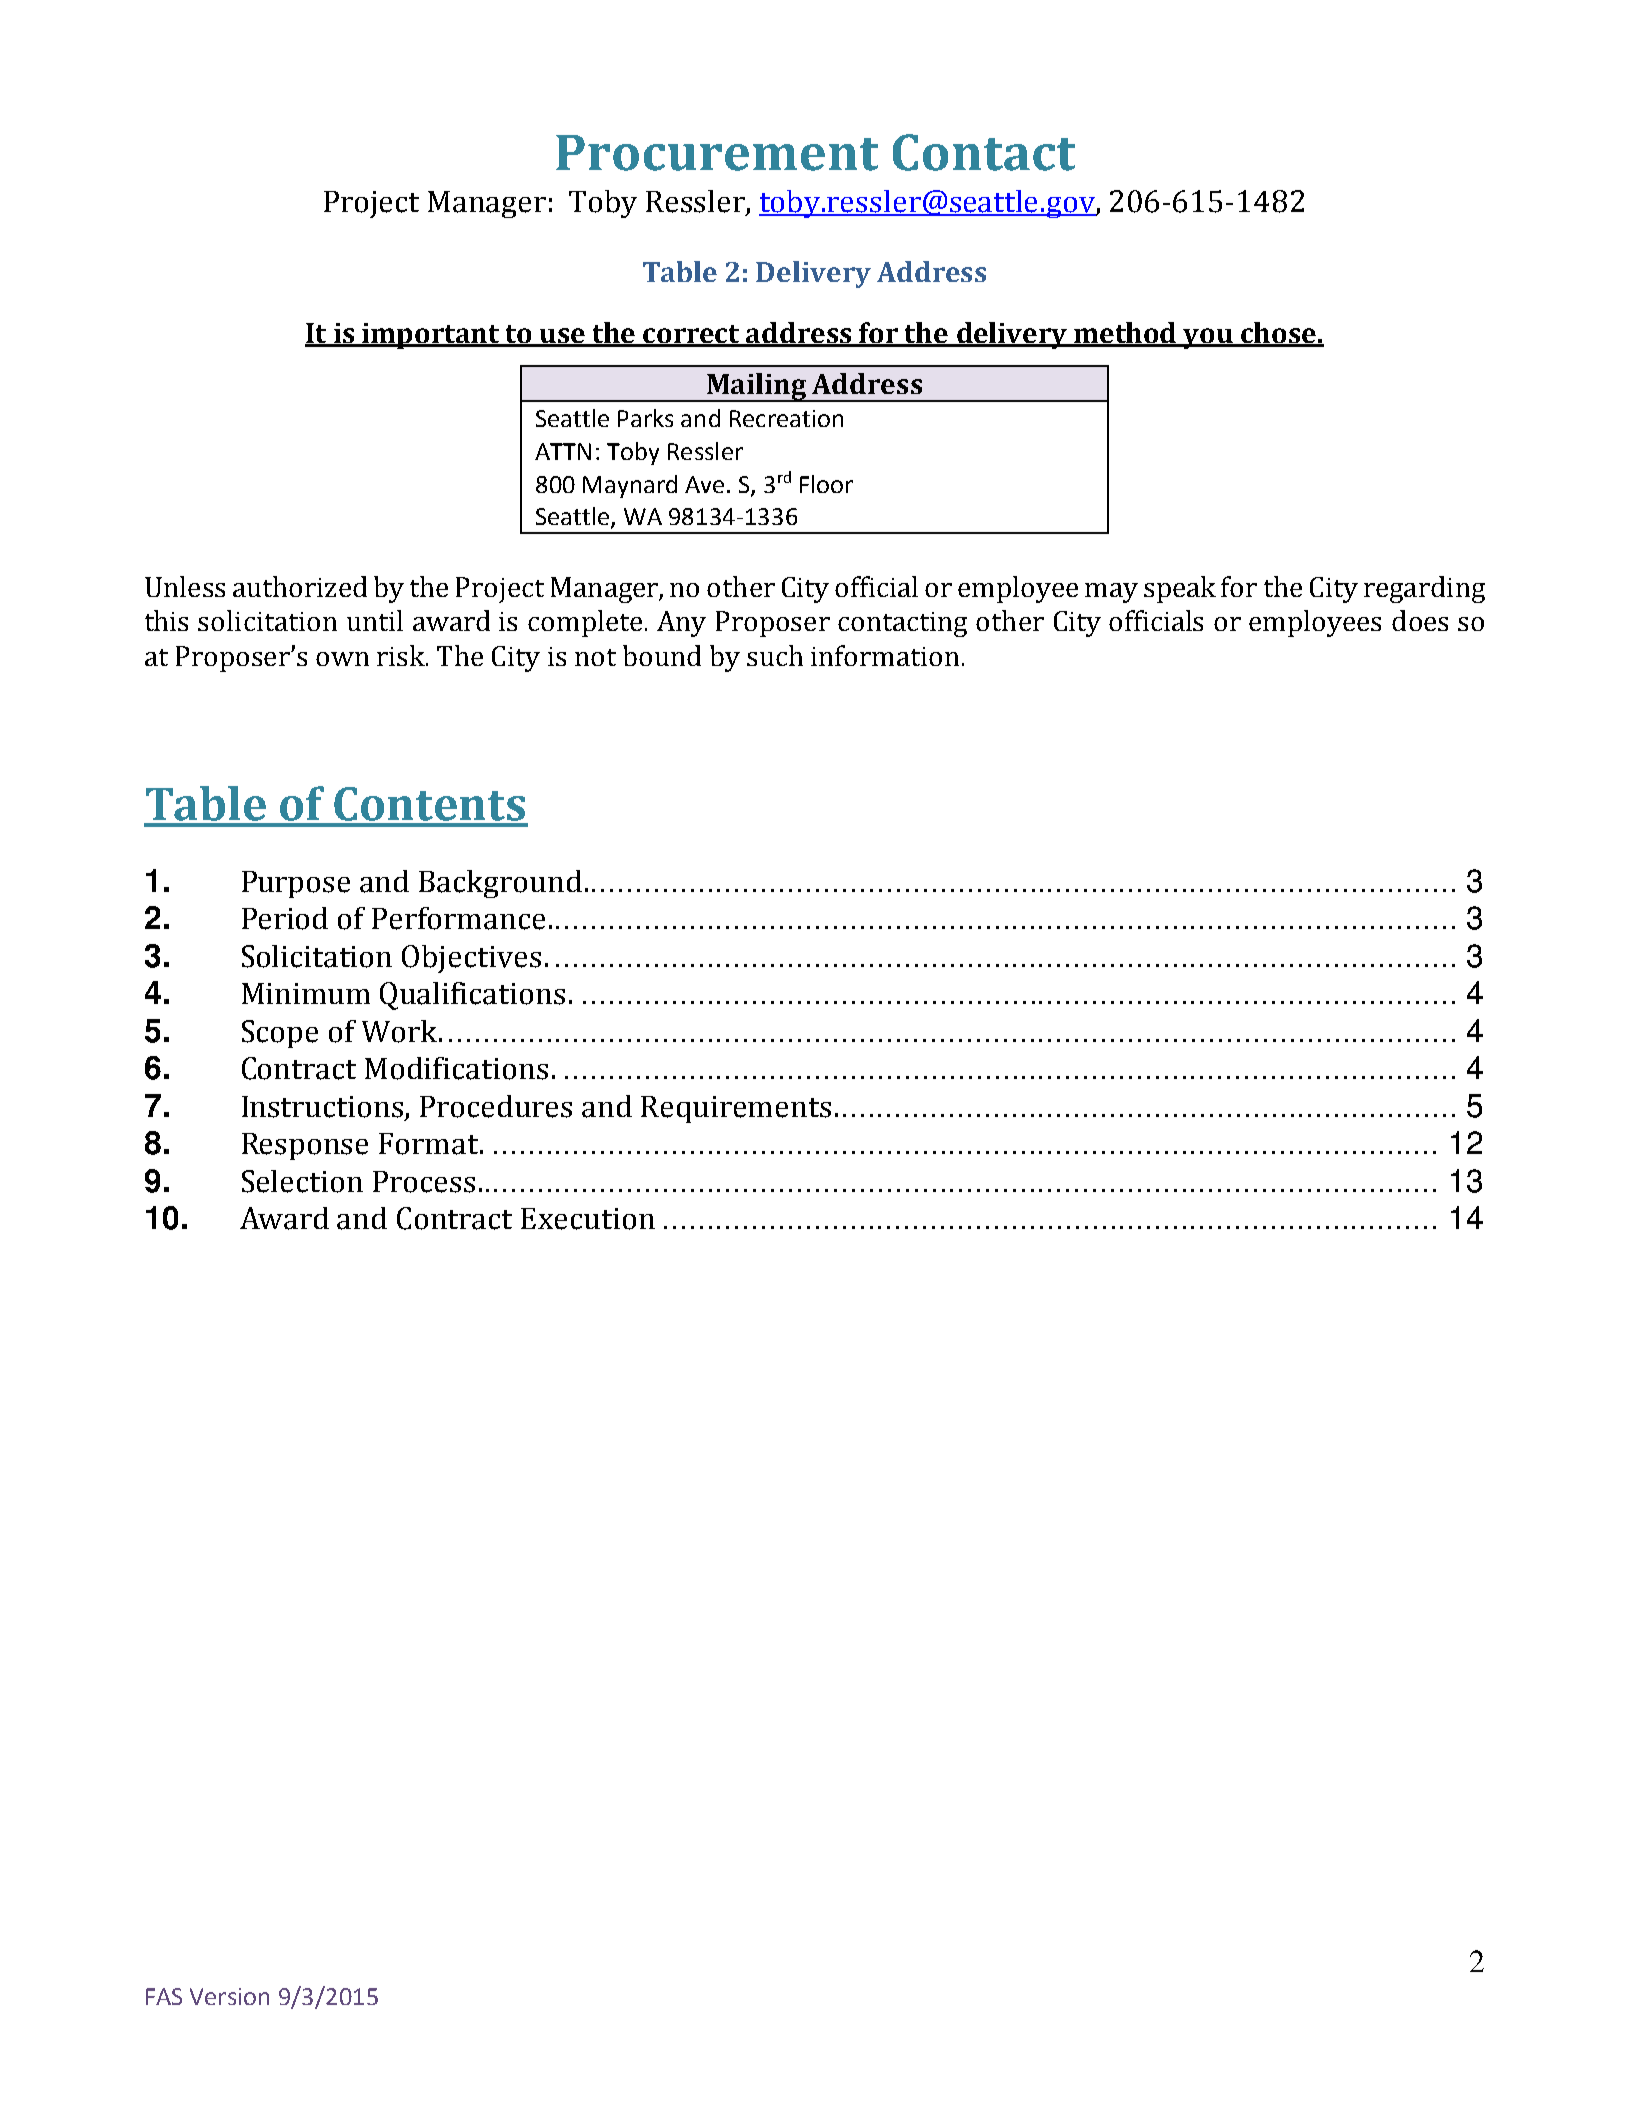  Describe the element at coordinates (229, 1996) in the document. I see `Version` at that location.
